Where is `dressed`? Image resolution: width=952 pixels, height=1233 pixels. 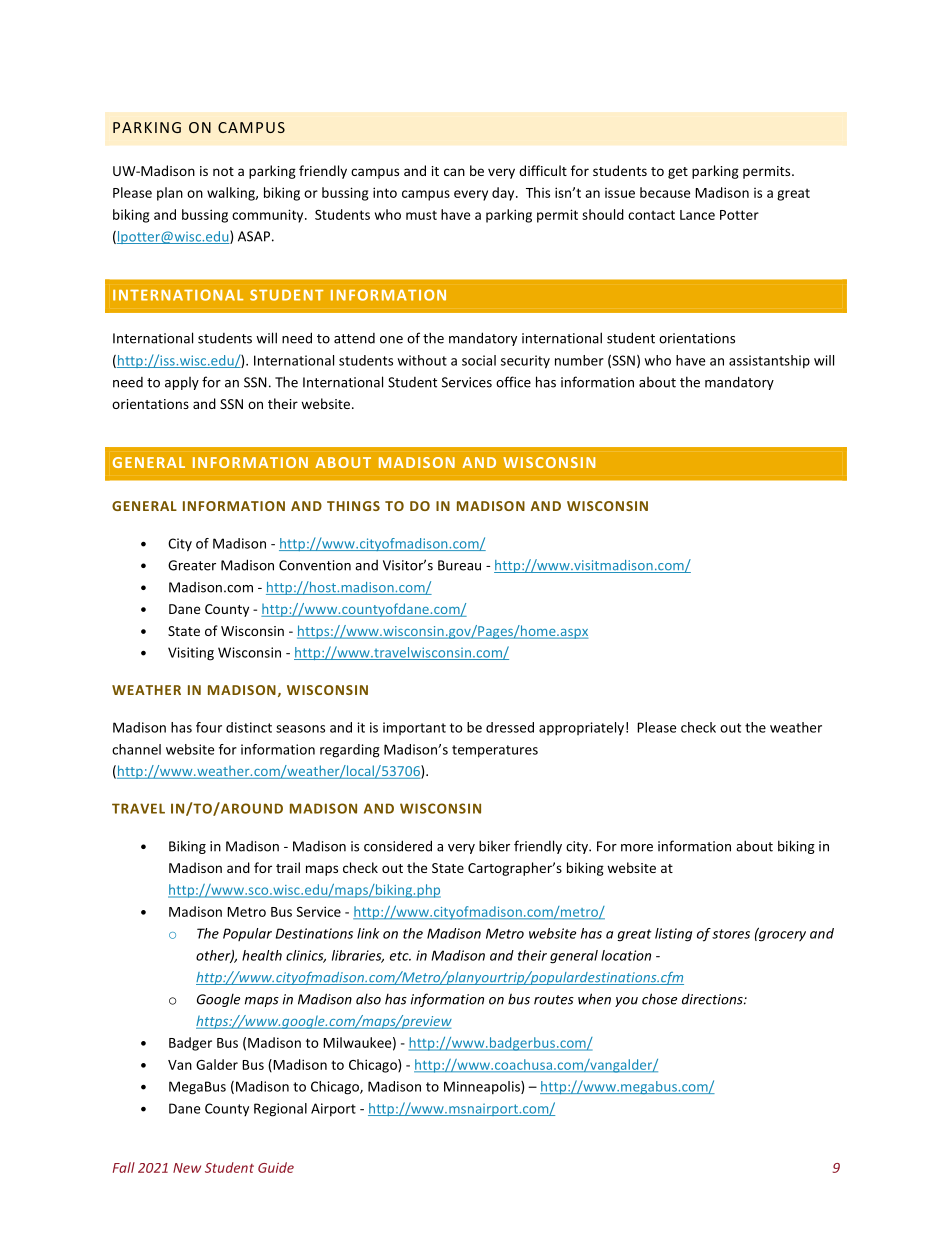 dressed is located at coordinates (510, 727).
